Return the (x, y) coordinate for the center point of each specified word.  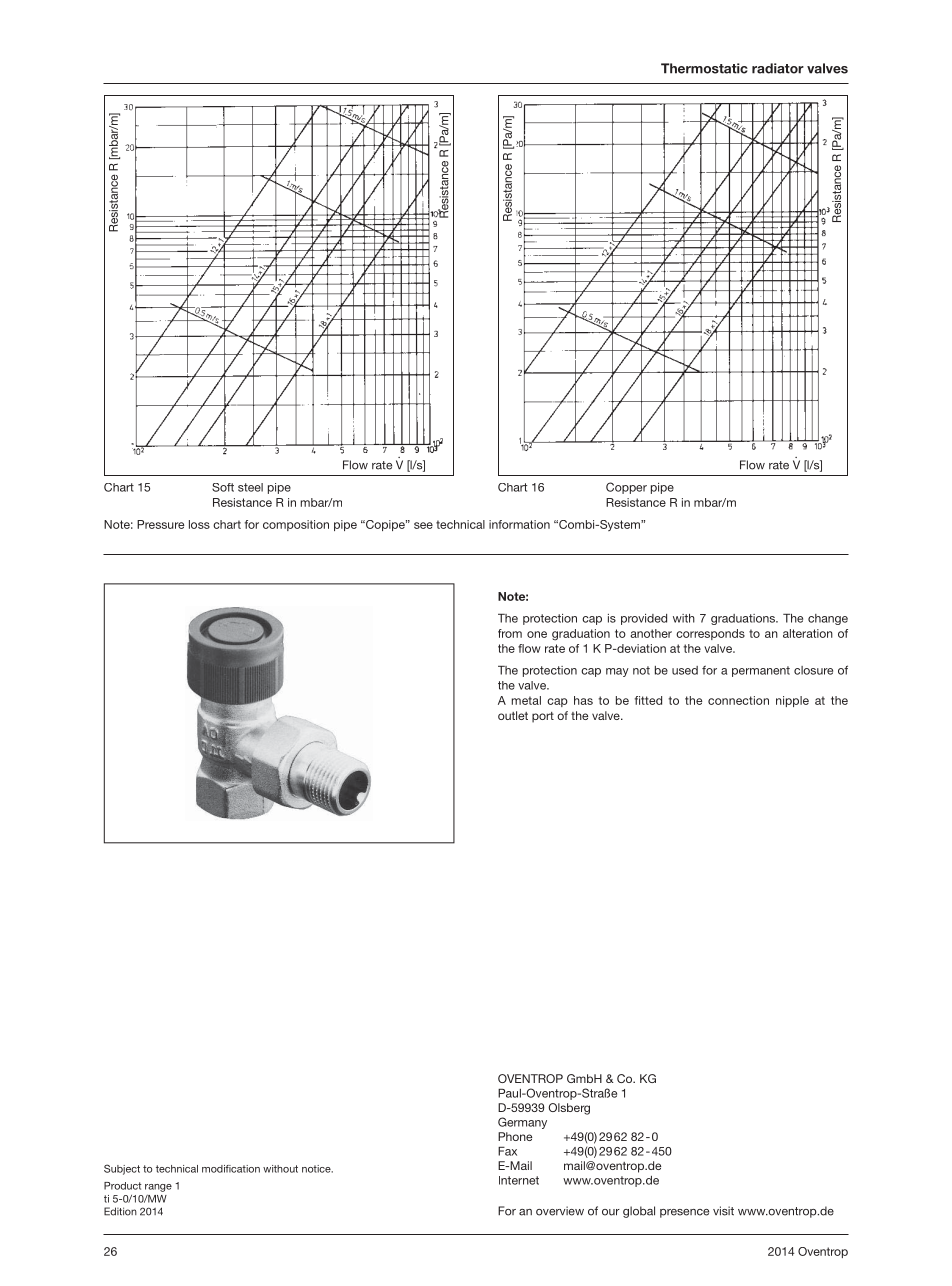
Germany (522, 1123)
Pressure (160, 524)
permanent (761, 671)
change (828, 619)
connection (738, 700)
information (519, 524)
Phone (515, 1136)
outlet (513, 715)
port (543, 717)
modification (231, 1169)
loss (199, 524)
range (158, 1188)
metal (526, 700)
